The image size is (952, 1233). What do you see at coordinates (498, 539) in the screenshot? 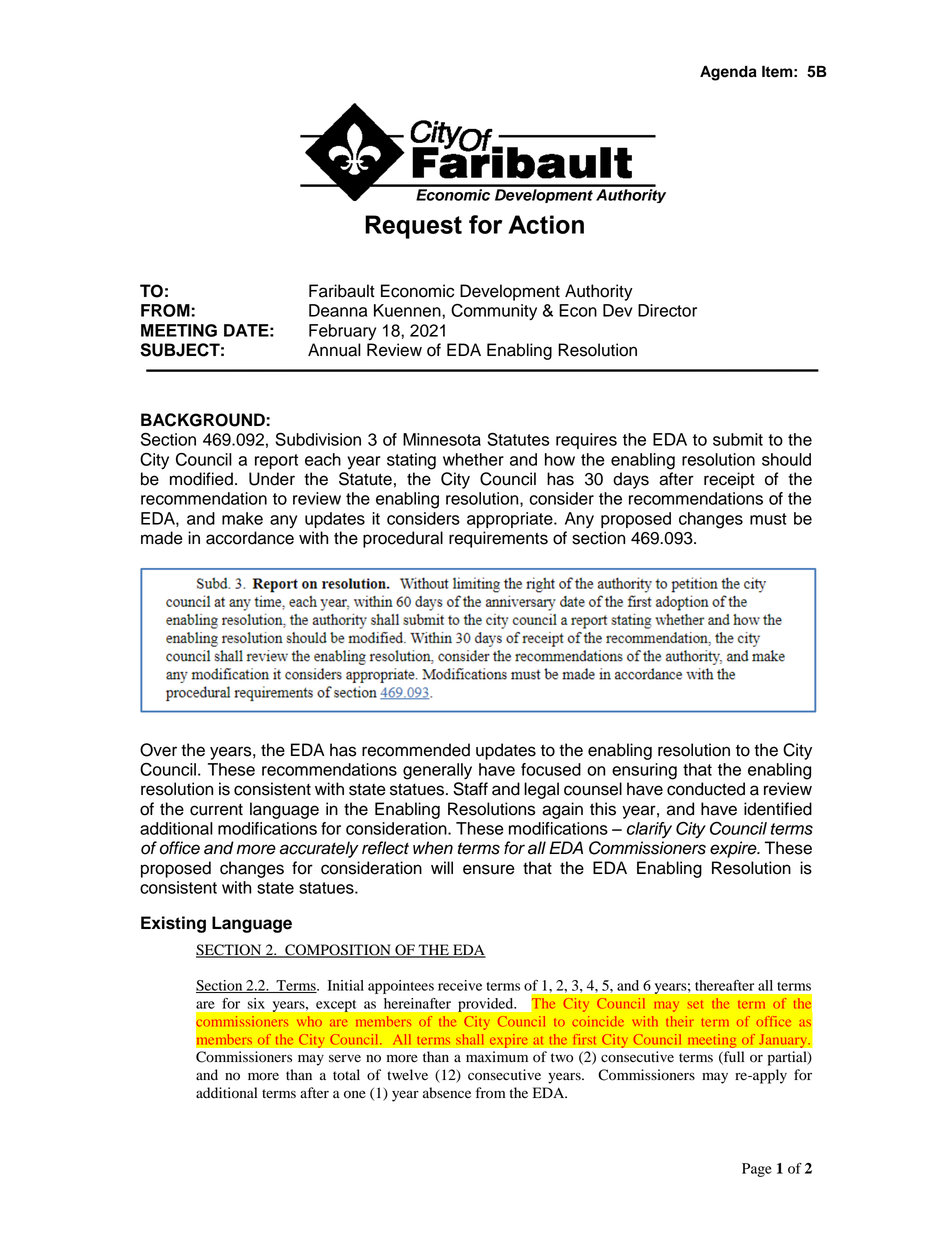
I see `requirements` at bounding box center [498, 539].
